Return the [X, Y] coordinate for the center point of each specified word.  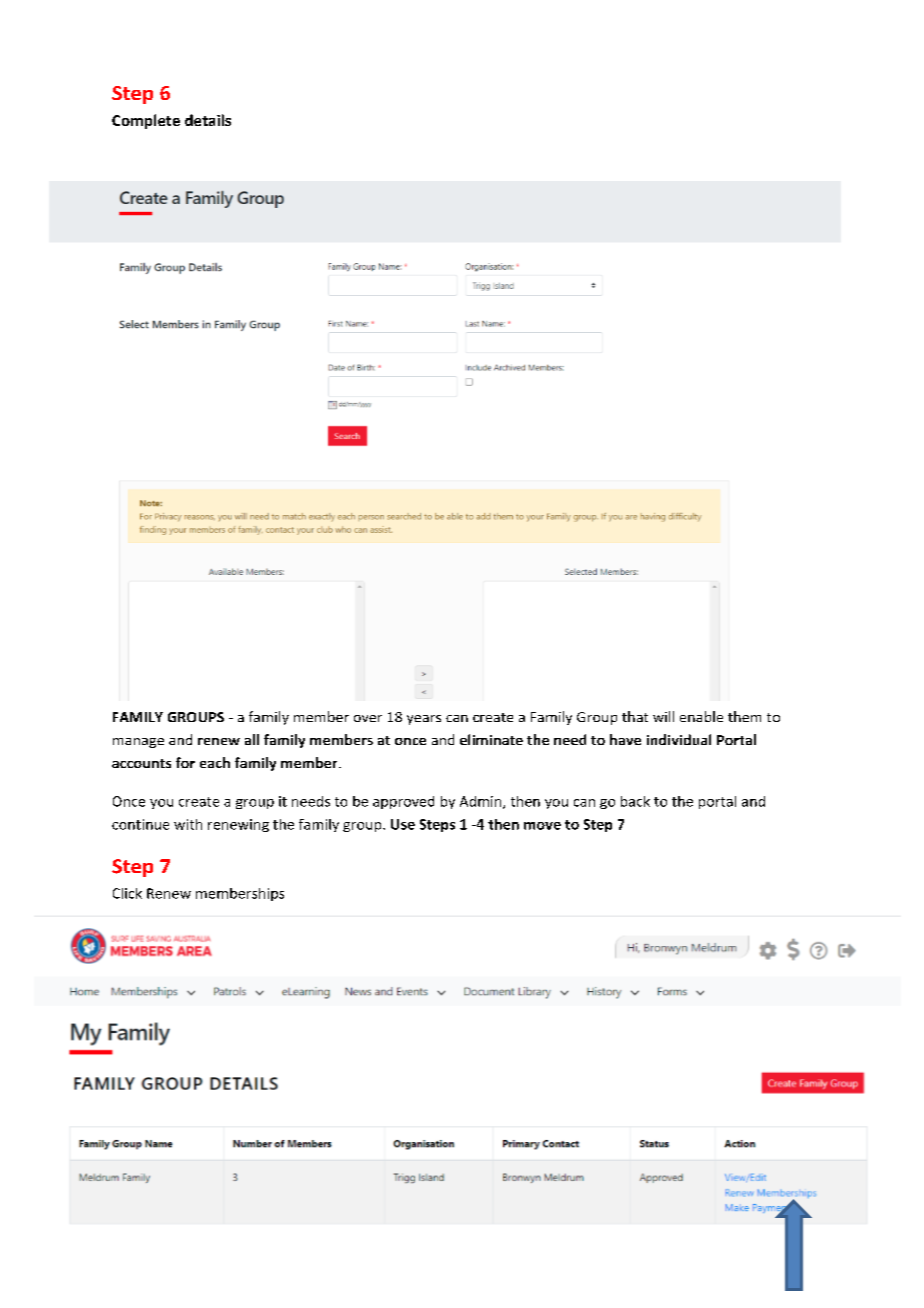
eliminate [491, 739]
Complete [146, 121]
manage [138, 743]
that [635, 716]
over [368, 718]
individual [679, 739]
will [663, 716]
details [208, 120]
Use [403, 824]
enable [701, 716]
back [635, 801]
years [424, 720]
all [252, 739]
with [188, 824]
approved [403, 802]
